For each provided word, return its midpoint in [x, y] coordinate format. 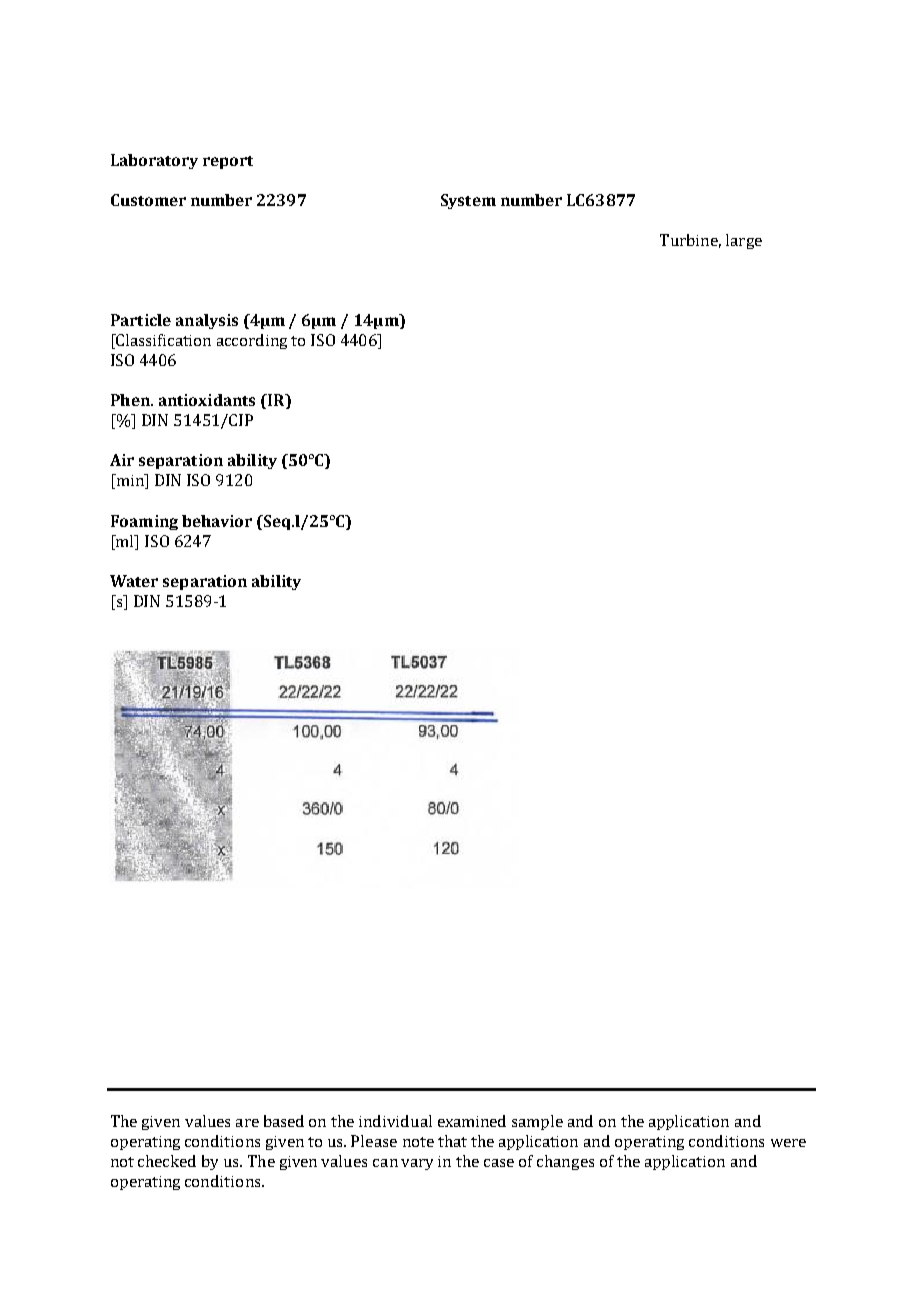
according [252, 341]
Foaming [144, 522]
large [744, 241]
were [788, 1143]
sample [537, 1122]
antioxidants [207, 400]
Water [134, 581]
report [228, 162]
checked [167, 1161]
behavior [217, 521]
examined [472, 1121]
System [468, 201]
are [247, 1123]
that [452, 1141]
